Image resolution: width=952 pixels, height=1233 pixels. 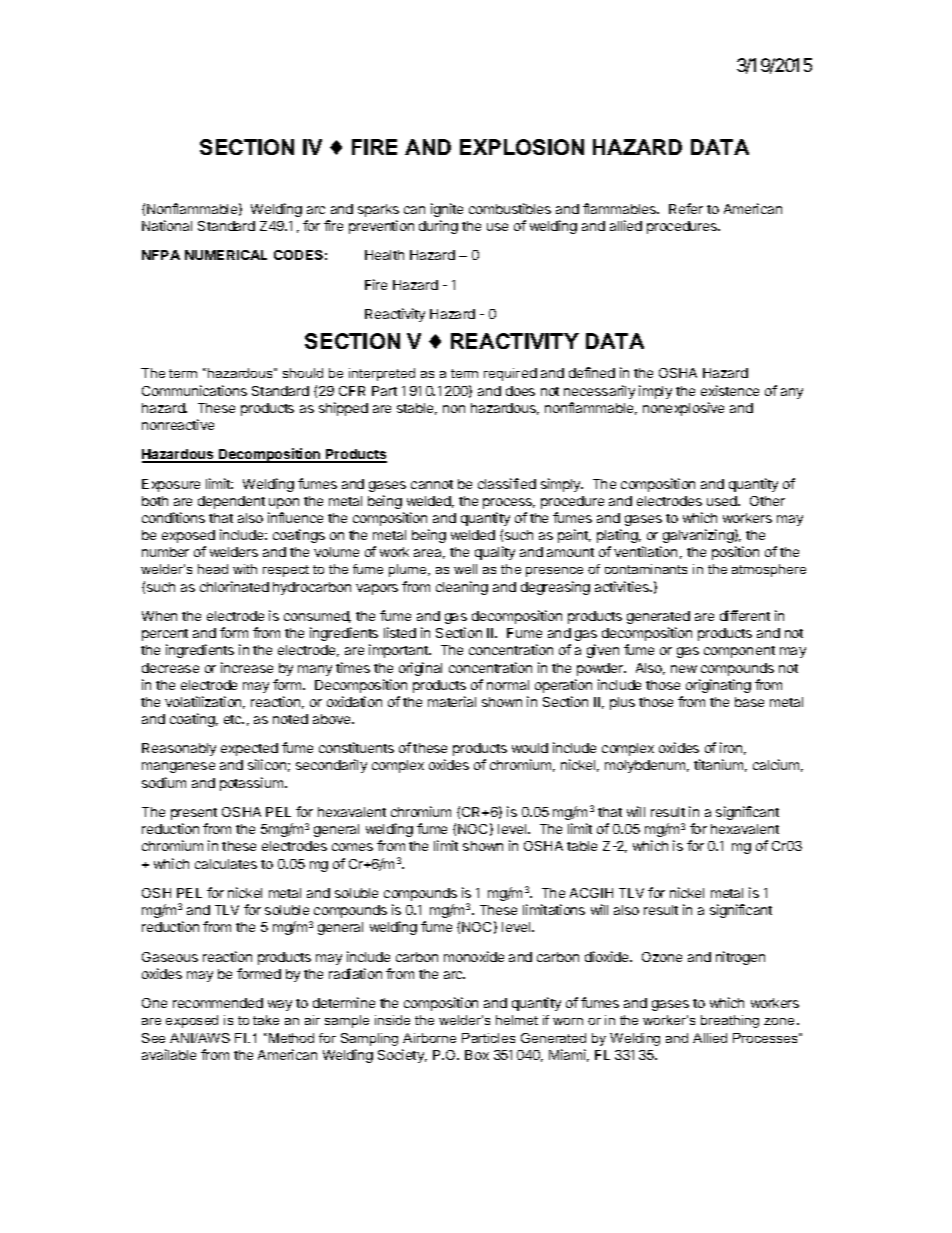 I want to click on increase, so click(x=247, y=667).
